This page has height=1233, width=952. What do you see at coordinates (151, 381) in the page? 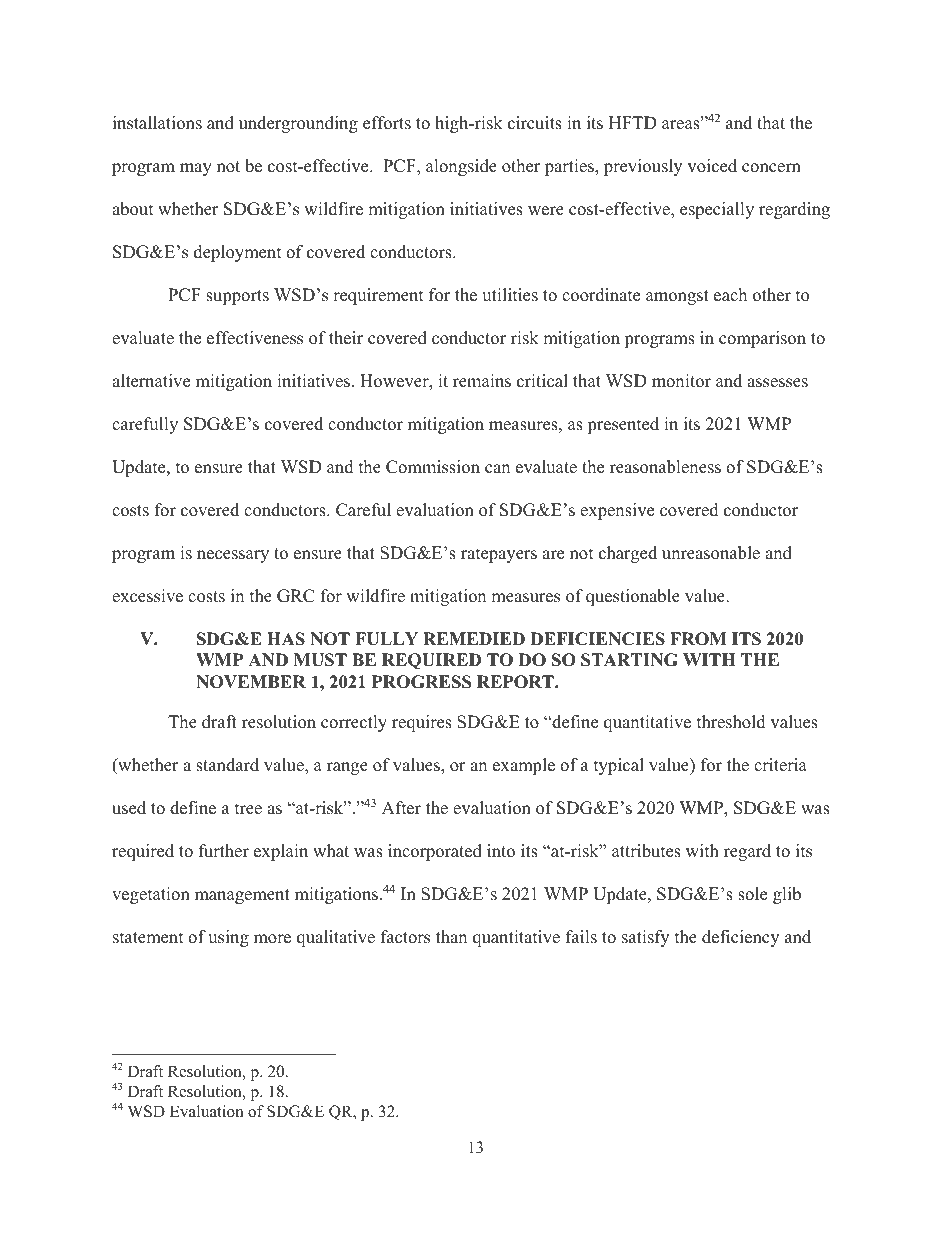
I see `alternative` at bounding box center [151, 381].
